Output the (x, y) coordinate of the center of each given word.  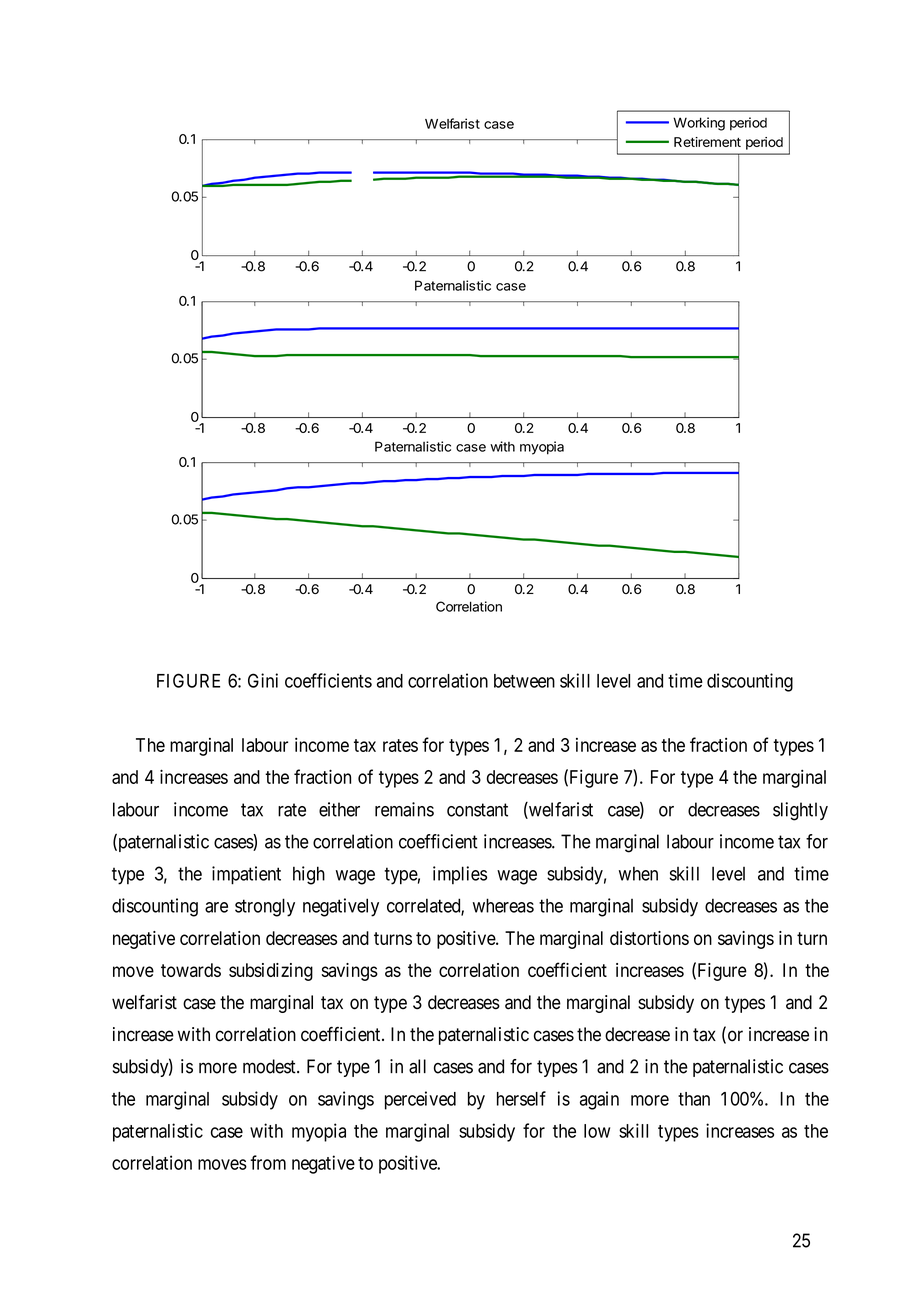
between (524, 681)
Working (699, 124)
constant (477, 810)
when (638, 873)
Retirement (707, 142)
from (268, 1162)
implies (460, 875)
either (339, 809)
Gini (263, 680)
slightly (800, 811)
